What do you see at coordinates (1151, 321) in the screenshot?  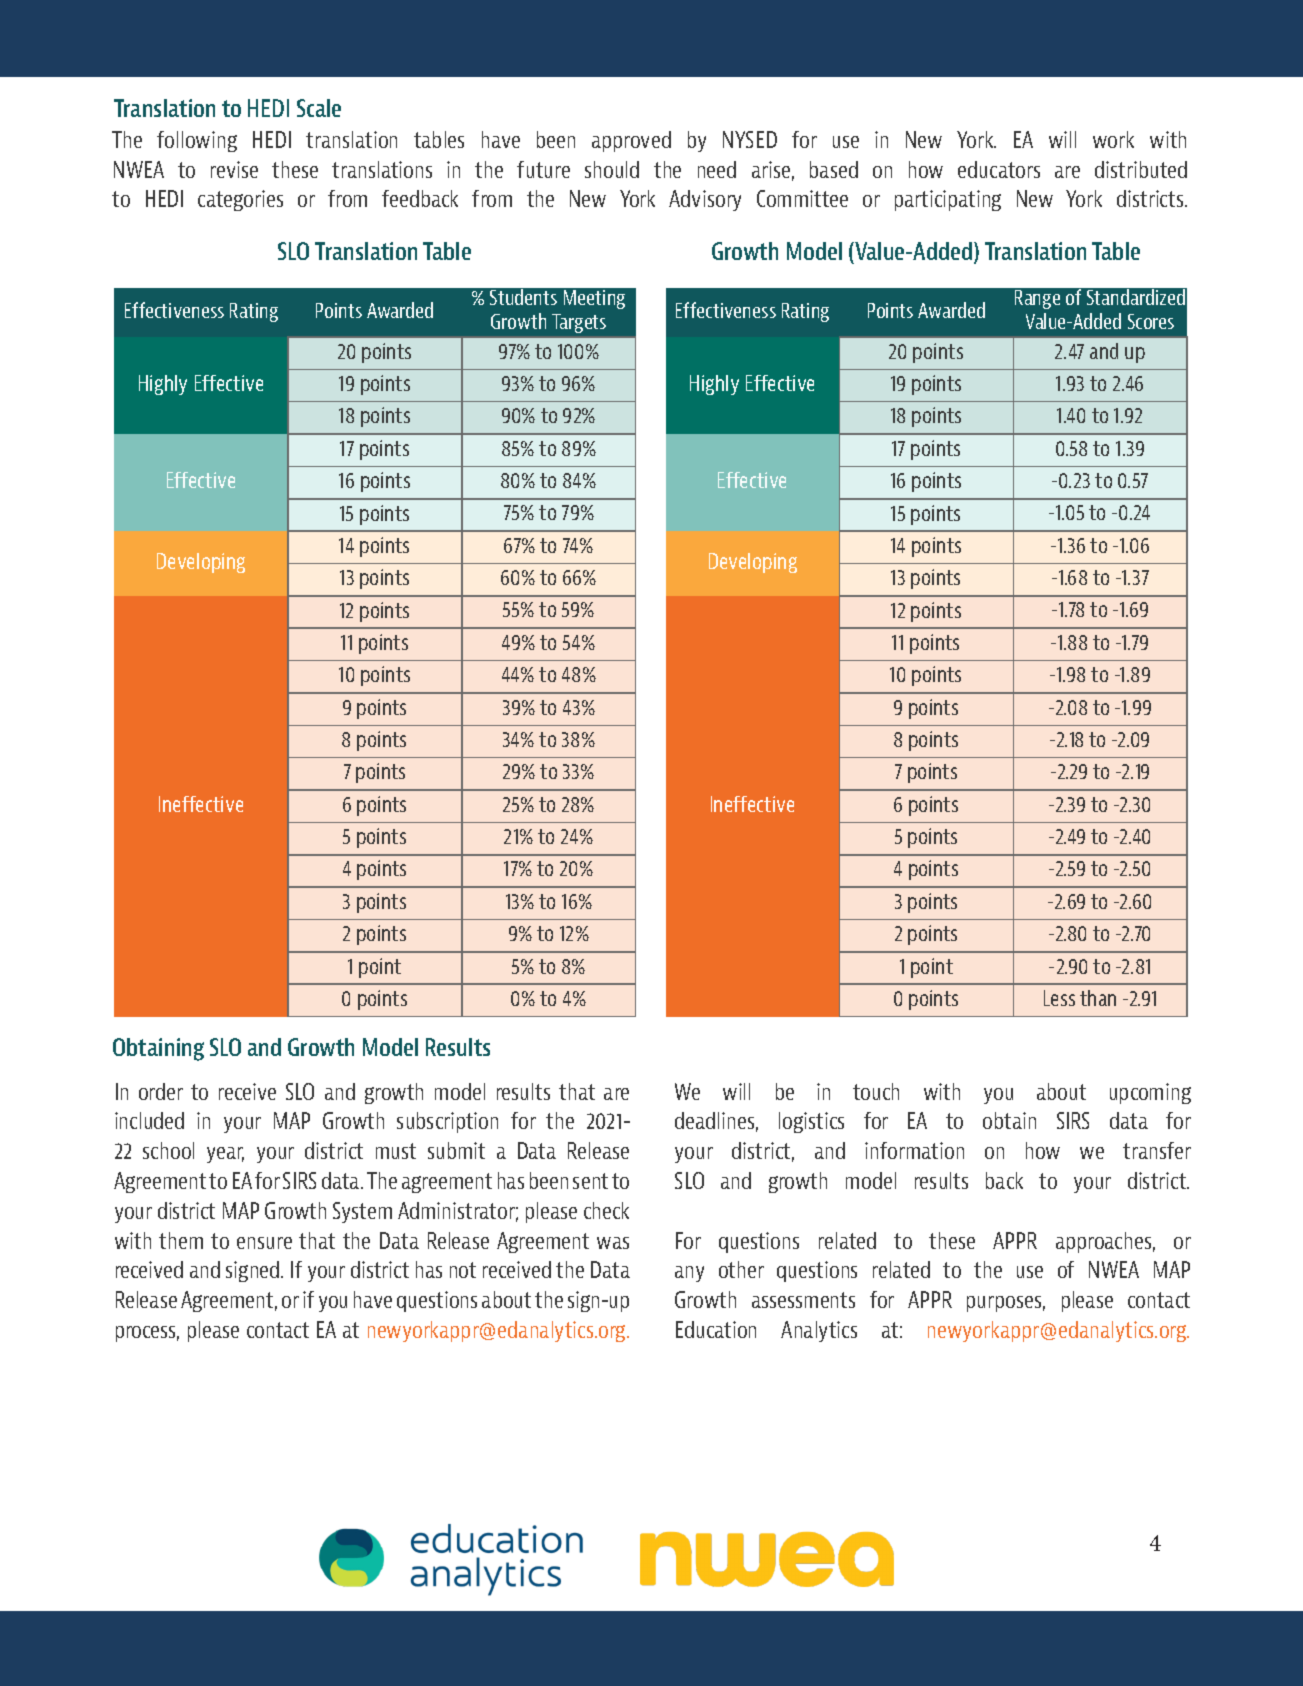 I see `Scores` at bounding box center [1151, 321].
